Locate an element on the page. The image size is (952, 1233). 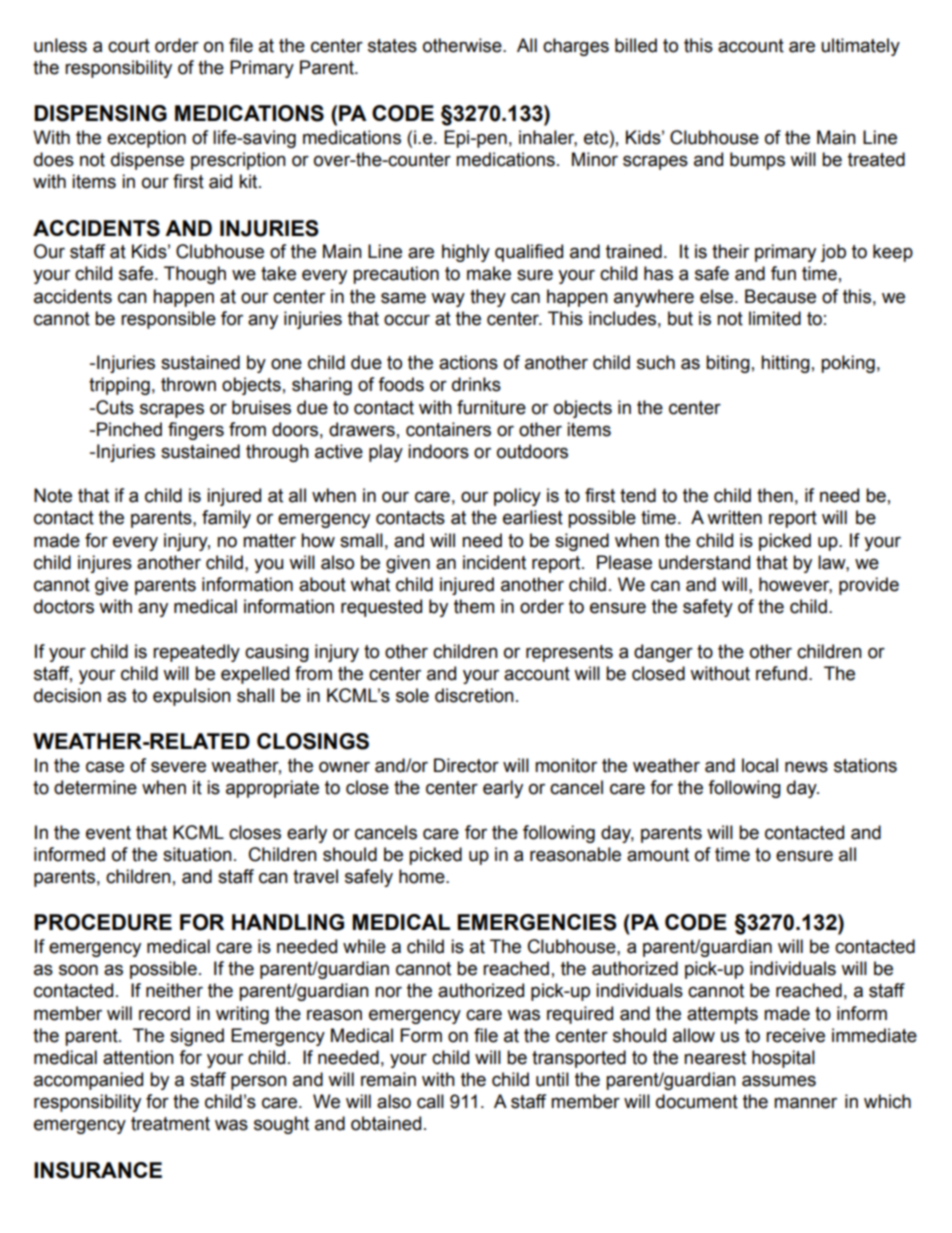
severe is located at coordinates (178, 767).
